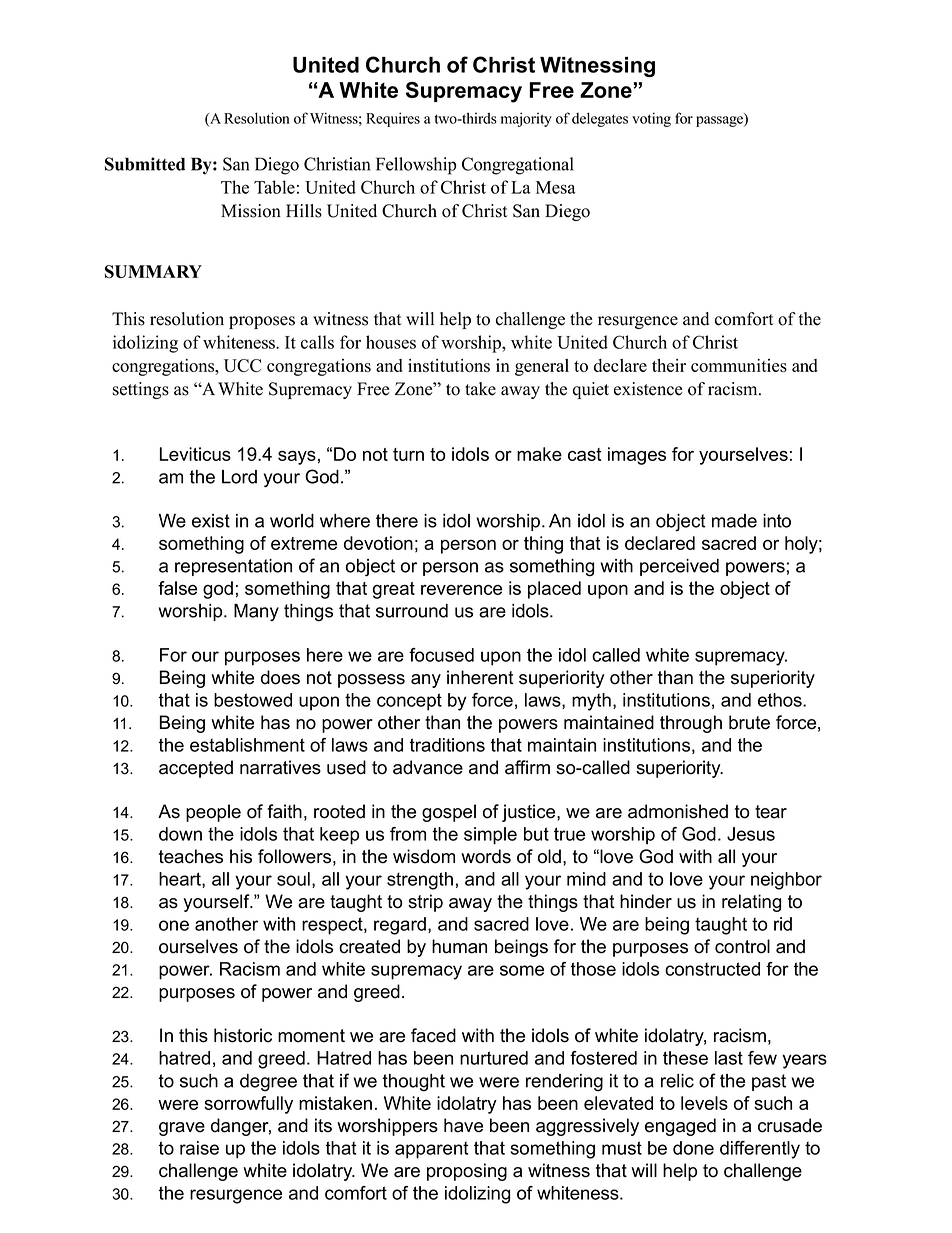  Describe the element at coordinates (461, 590) in the screenshot. I see `reverence` at that location.
